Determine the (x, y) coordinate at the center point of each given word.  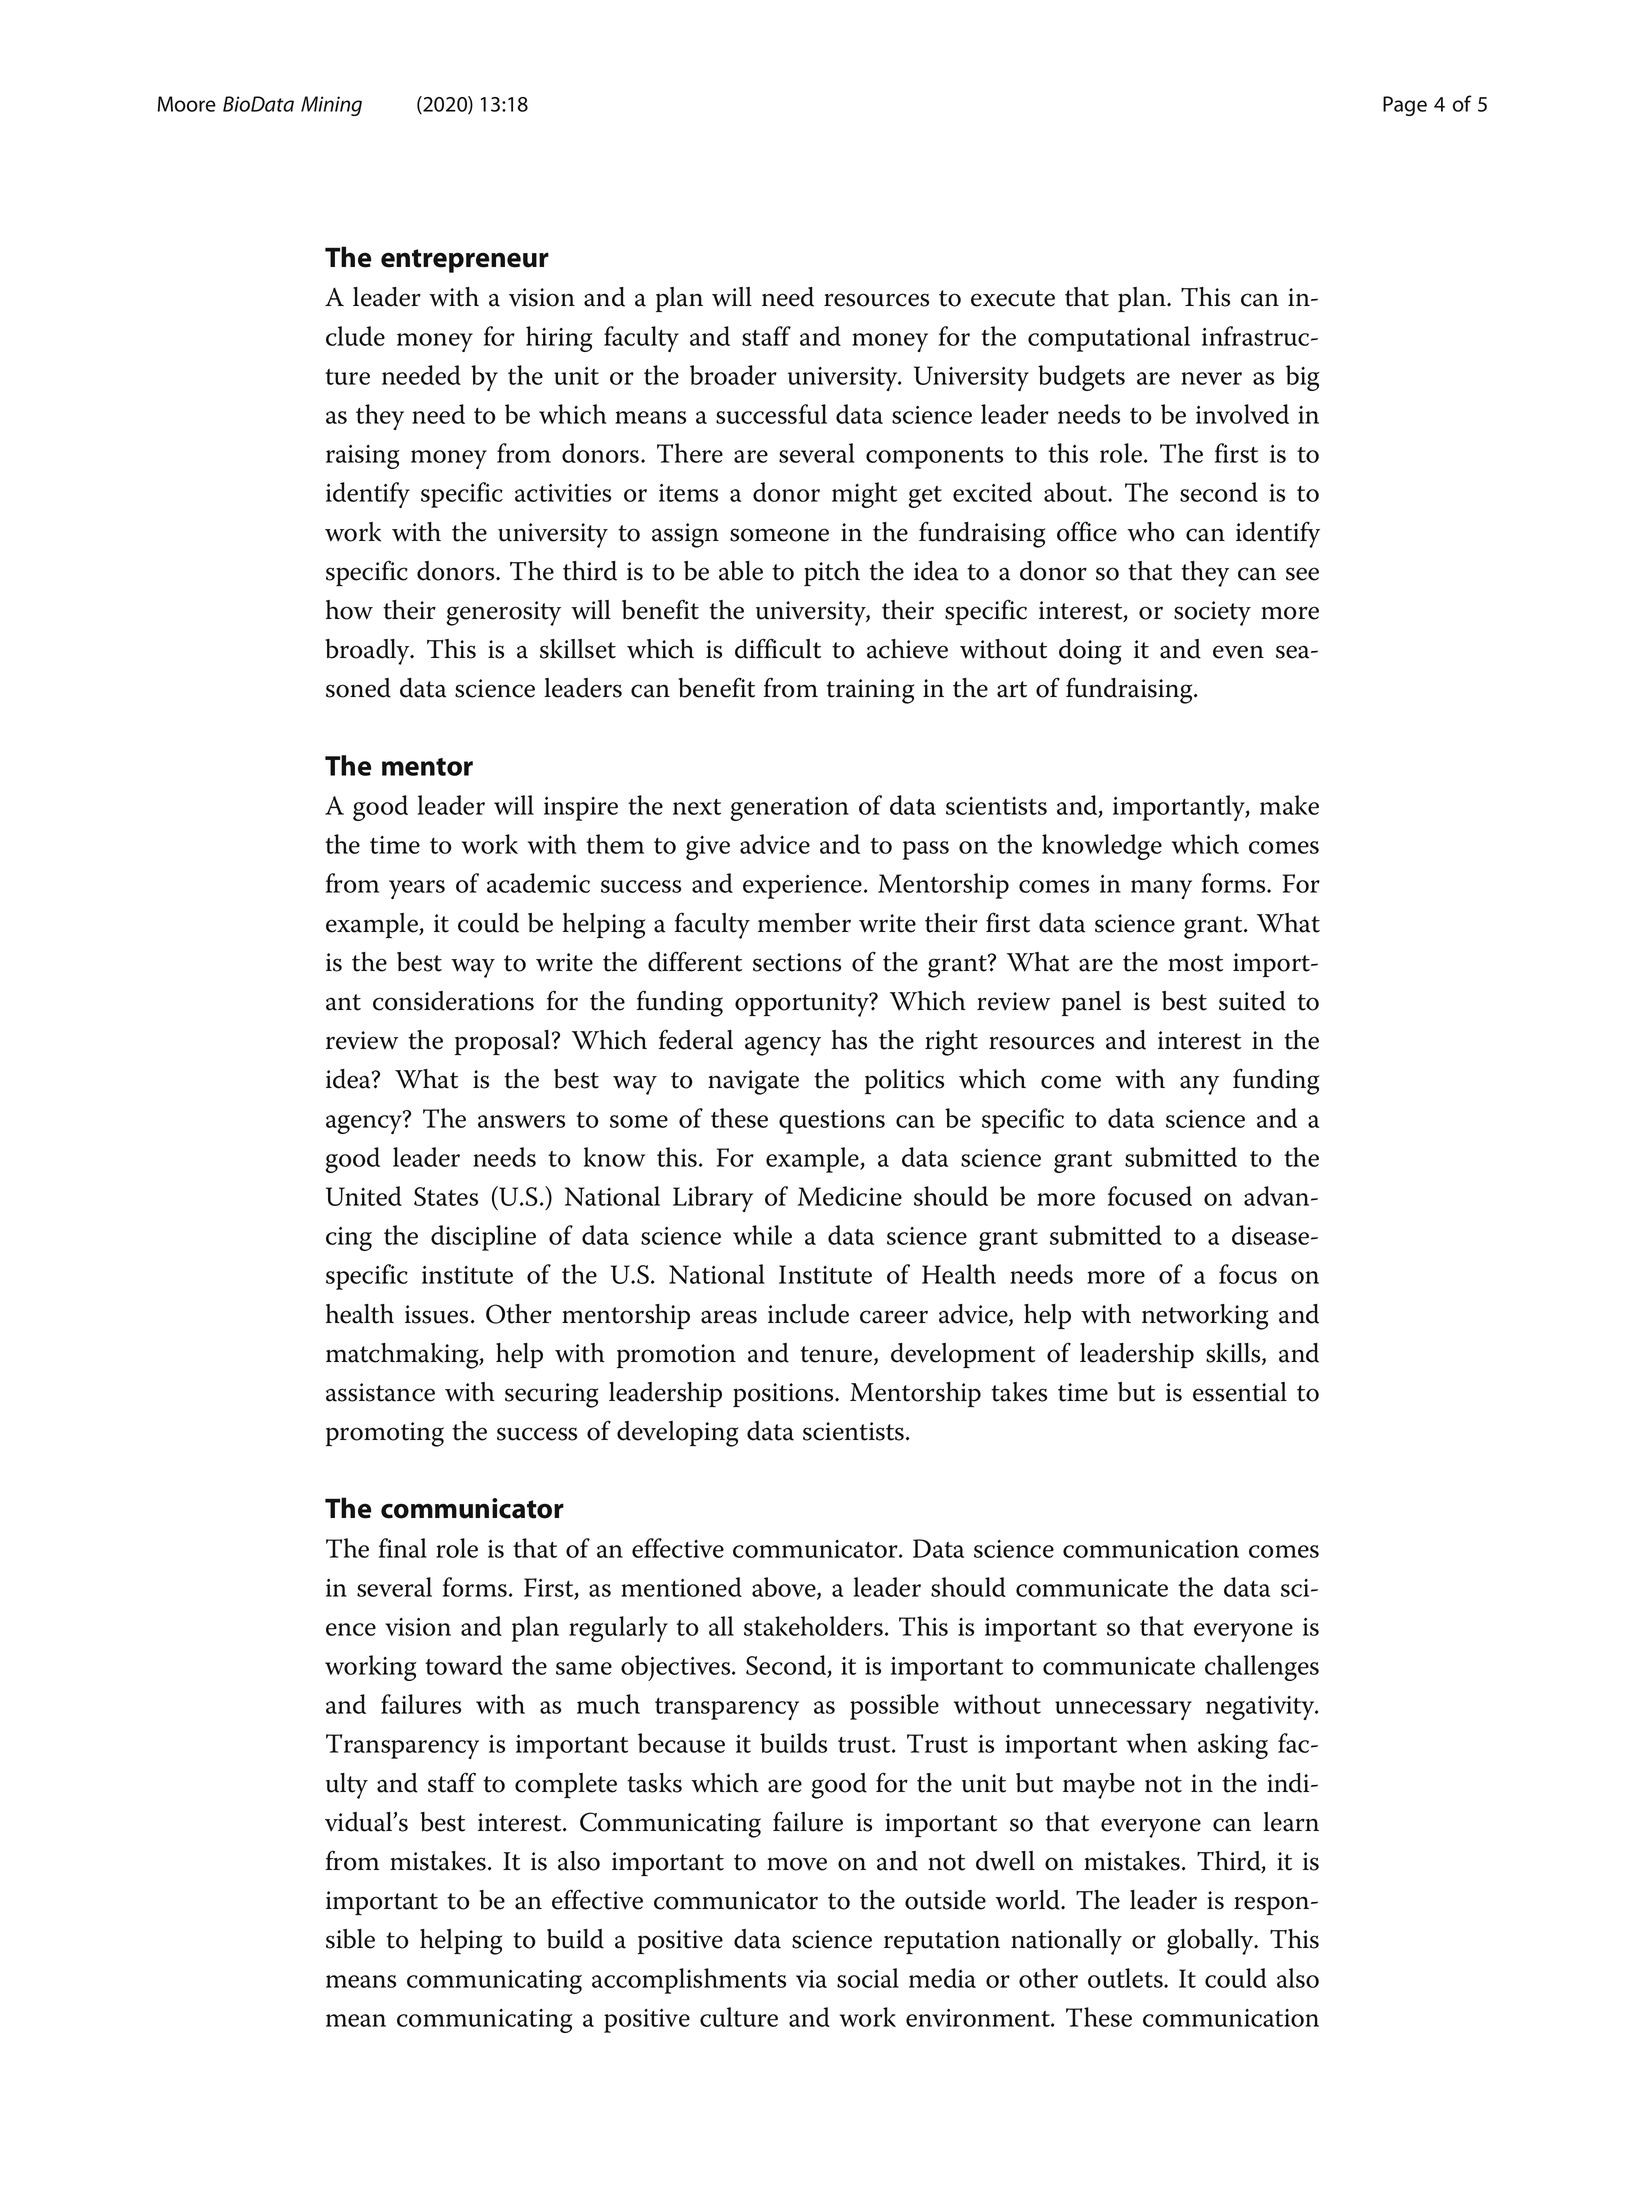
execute (1013, 298)
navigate (753, 1082)
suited (1252, 1001)
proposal (504, 1042)
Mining (331, 106)
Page (1405, 106)
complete (566, 1785)
